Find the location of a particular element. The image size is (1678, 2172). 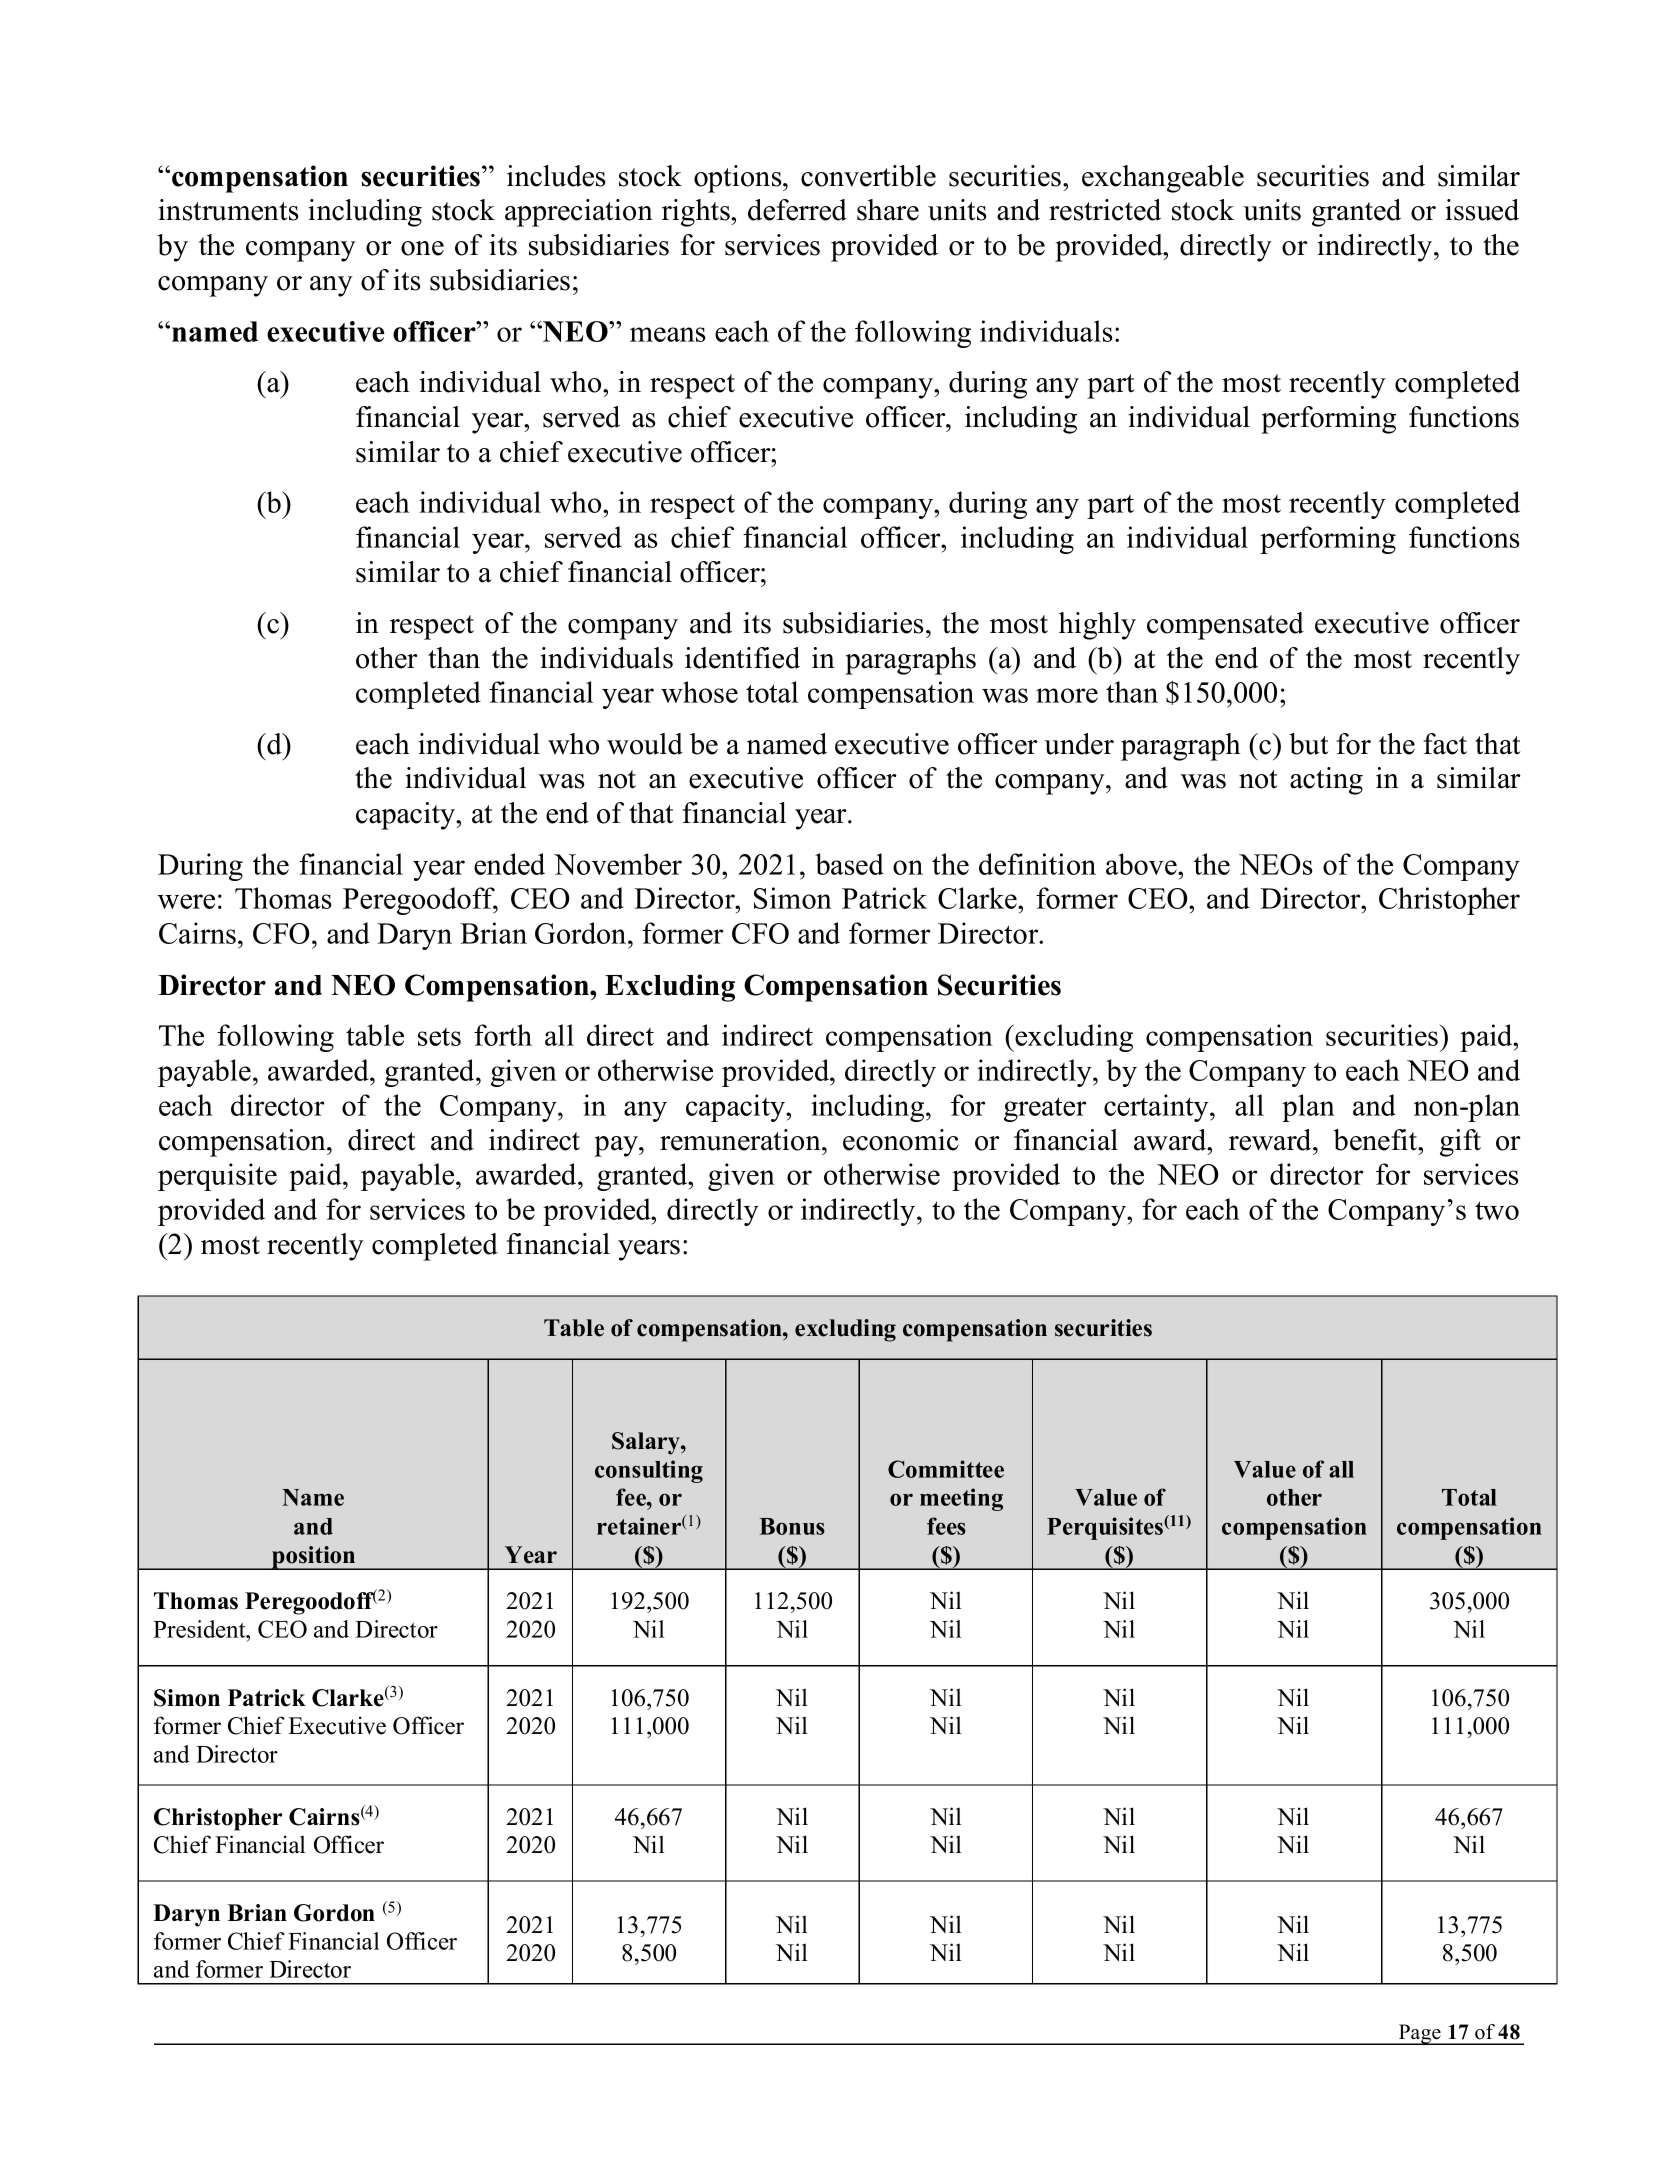

economic is located at coordinates (901, 1140).
